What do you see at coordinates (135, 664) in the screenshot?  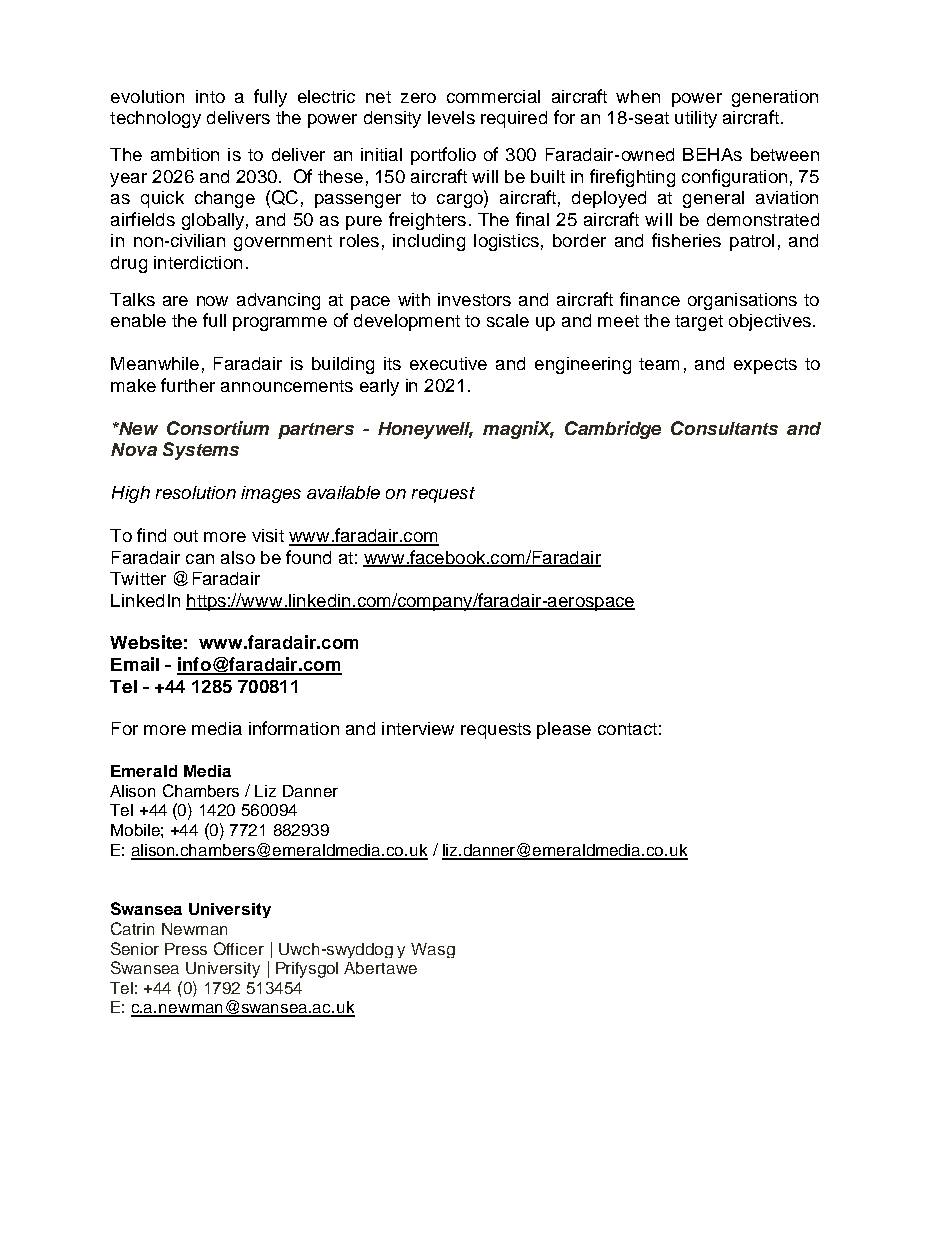 I see `Email` at bounding box center [135, 664].
